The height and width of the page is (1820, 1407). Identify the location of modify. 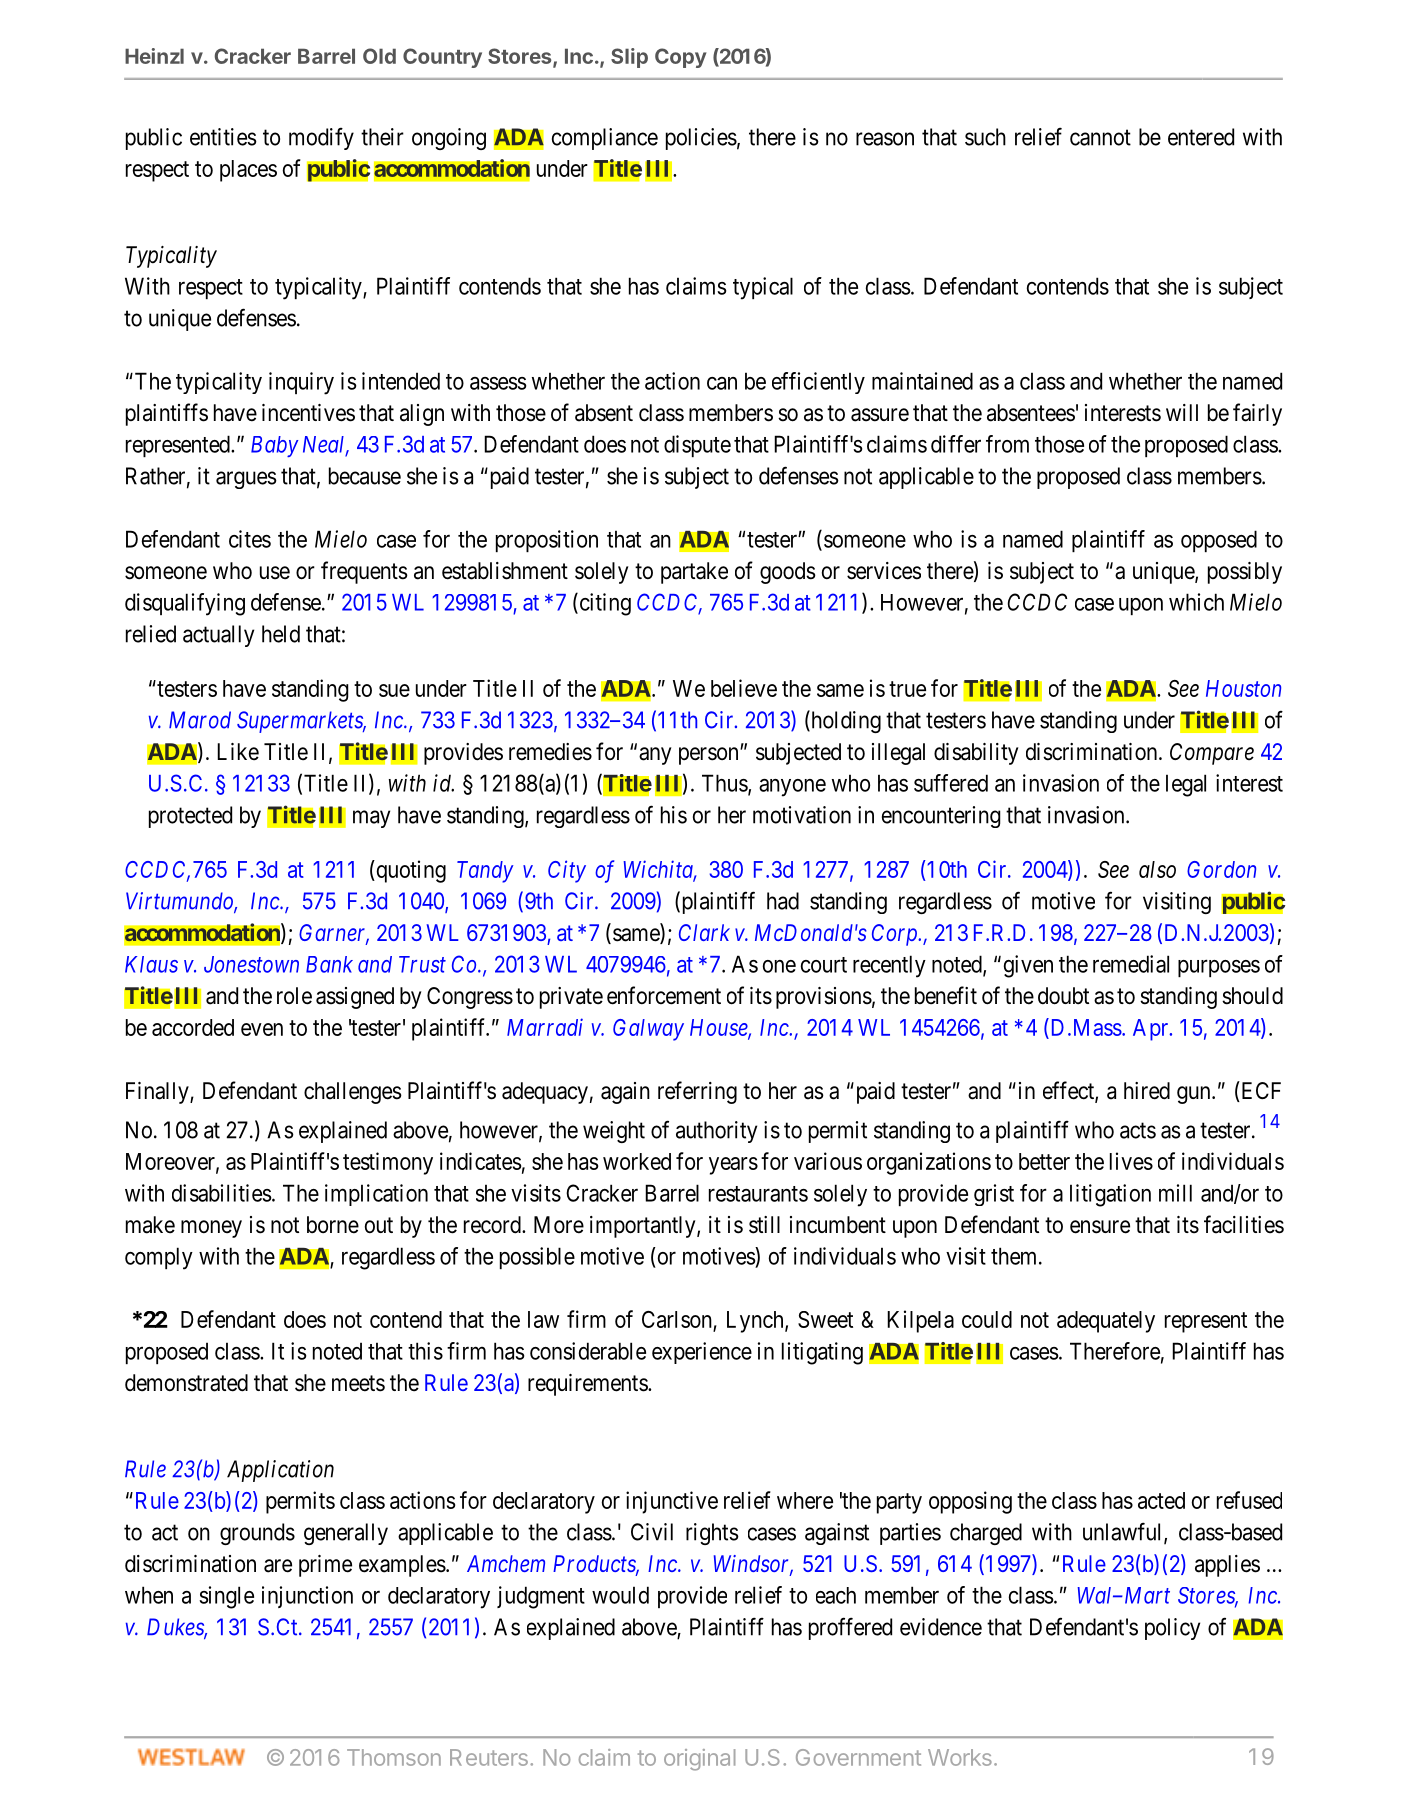
(321, 139).
